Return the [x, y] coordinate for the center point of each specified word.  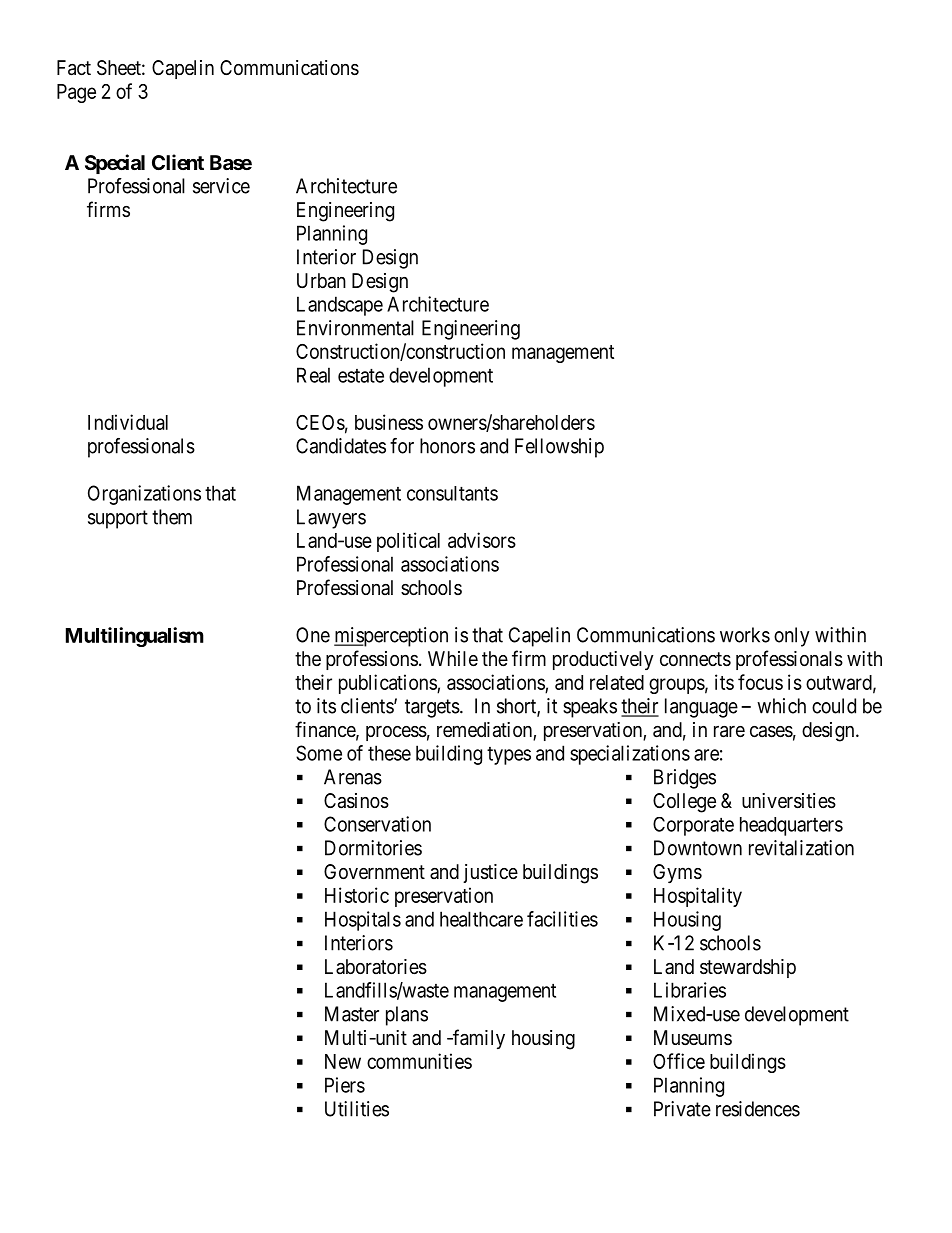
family [478, 1039]
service [221, 186]
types [509, 756]
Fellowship [559, 448]
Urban [321, 281]
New [343, 1061]
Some [319, 753]
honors [447, 446]
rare [729, 732]
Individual [128, 422]
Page [76, 93]
